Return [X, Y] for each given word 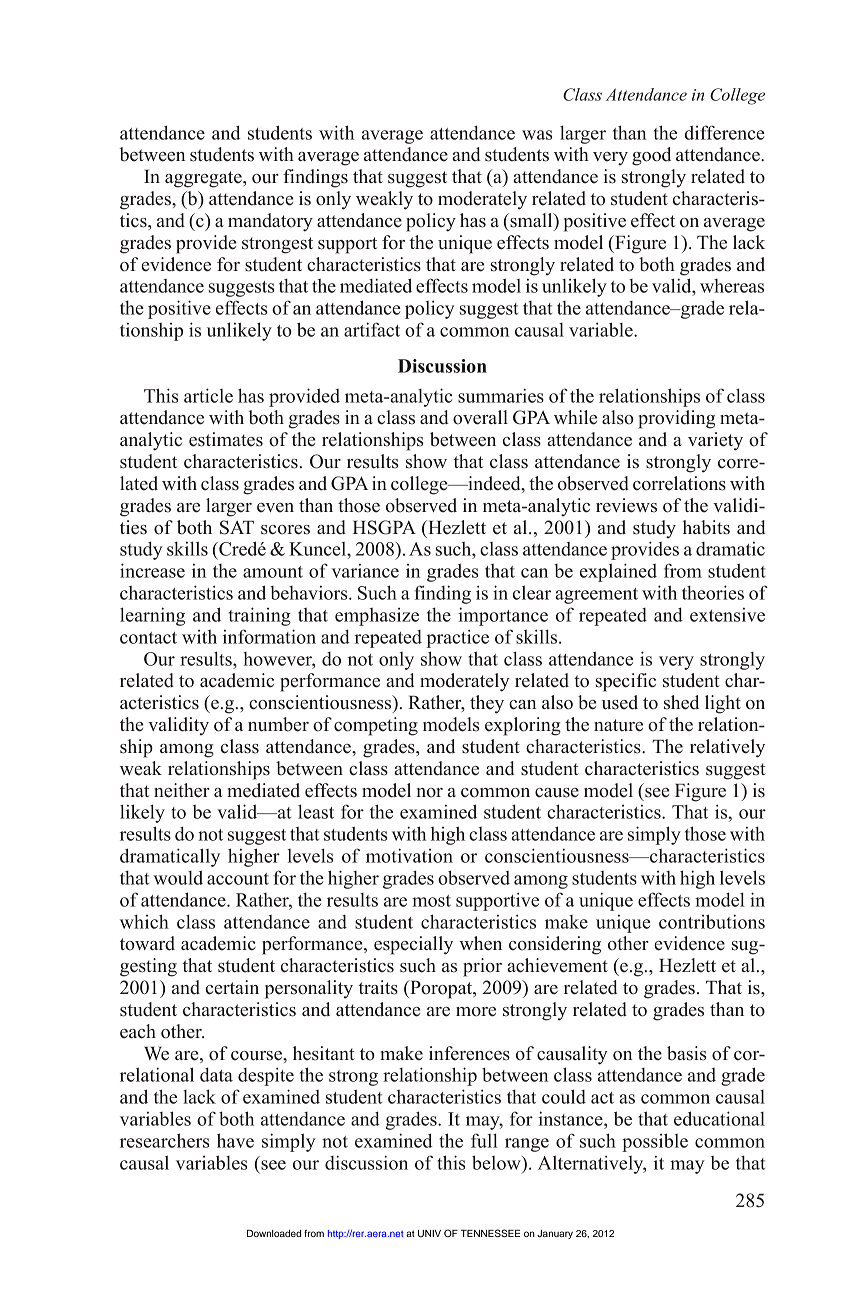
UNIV [429, 1233]
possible [655, 1142]
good [651, 156]
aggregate [204, 179]
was [537, 135]
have [235, 1140]
